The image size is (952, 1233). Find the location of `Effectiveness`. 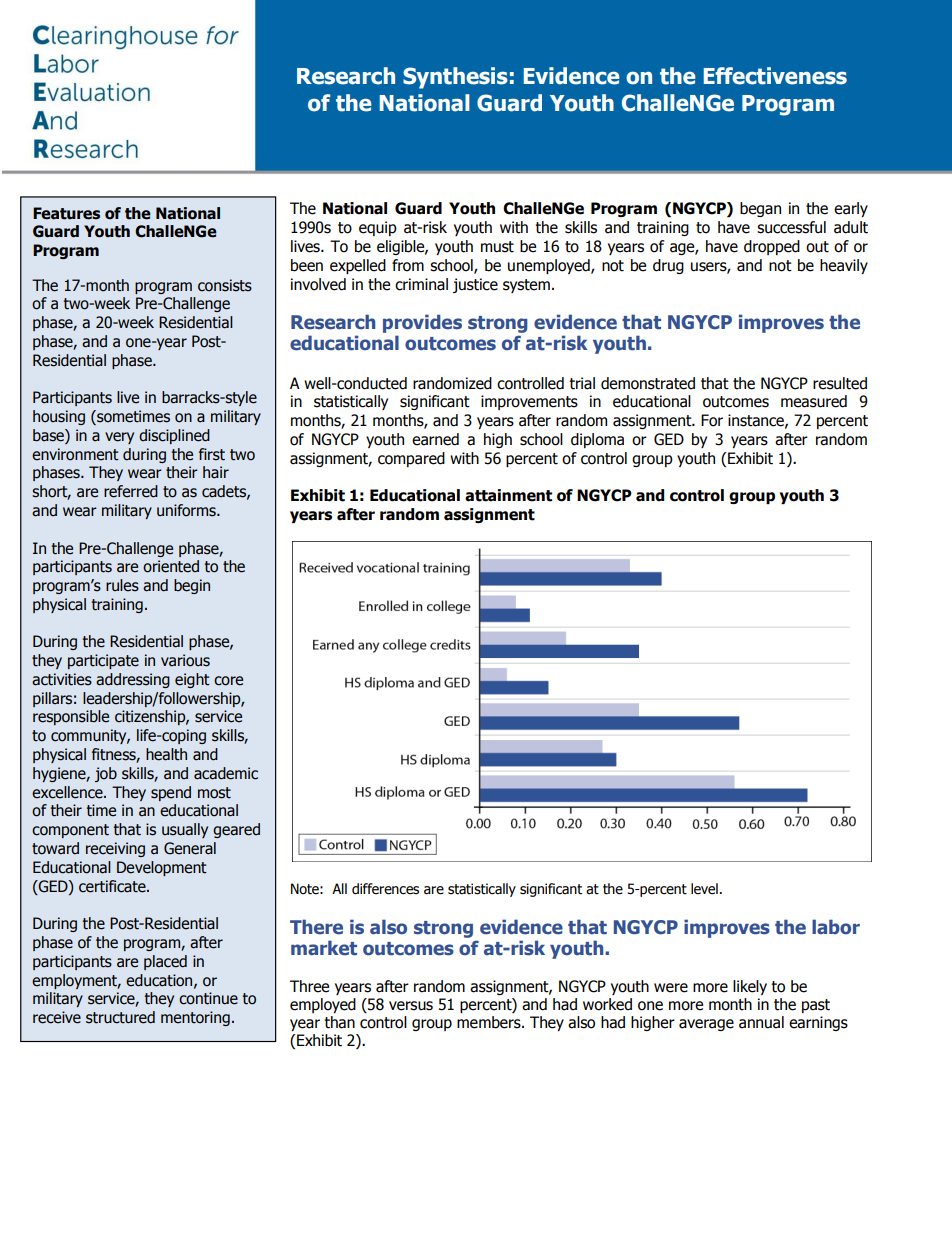

Effectiveness is located at coordinates (775, 76).
